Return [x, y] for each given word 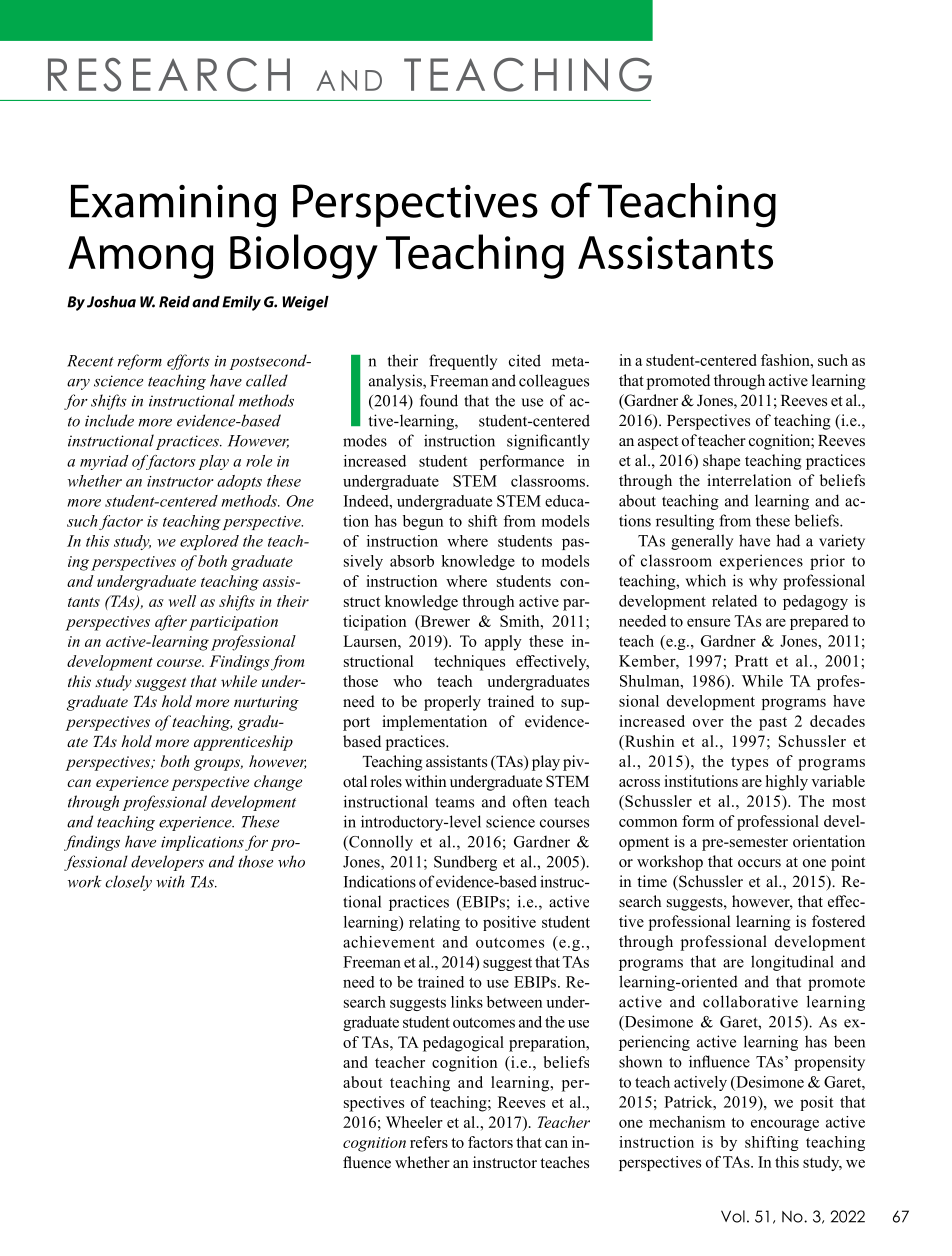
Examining [173, 206]
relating [434, 923]
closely [128, 883]
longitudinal [792, 963]
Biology [304, 257]
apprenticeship [243, 743]
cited [525, 360]
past [773, 724]
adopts [239, 482]
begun [423, 522]
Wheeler [414, 1122]
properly [452, 703]
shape [721, 462]
